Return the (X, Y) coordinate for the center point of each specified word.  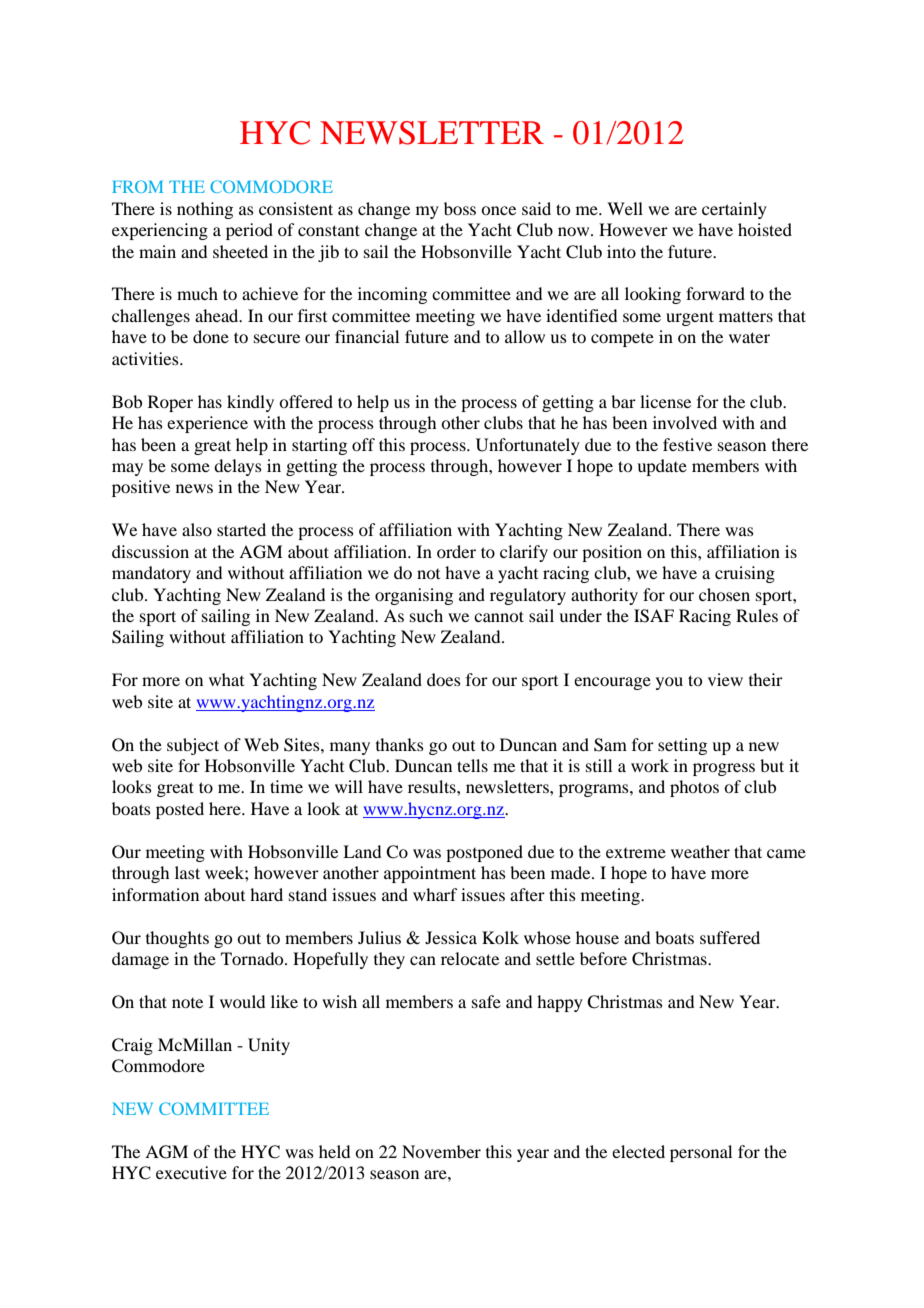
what (226, 679)
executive (191, 1172)
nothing (205, 210)
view (725, 679)
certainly (734, 210)
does (444, 679)
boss (460, 208)
